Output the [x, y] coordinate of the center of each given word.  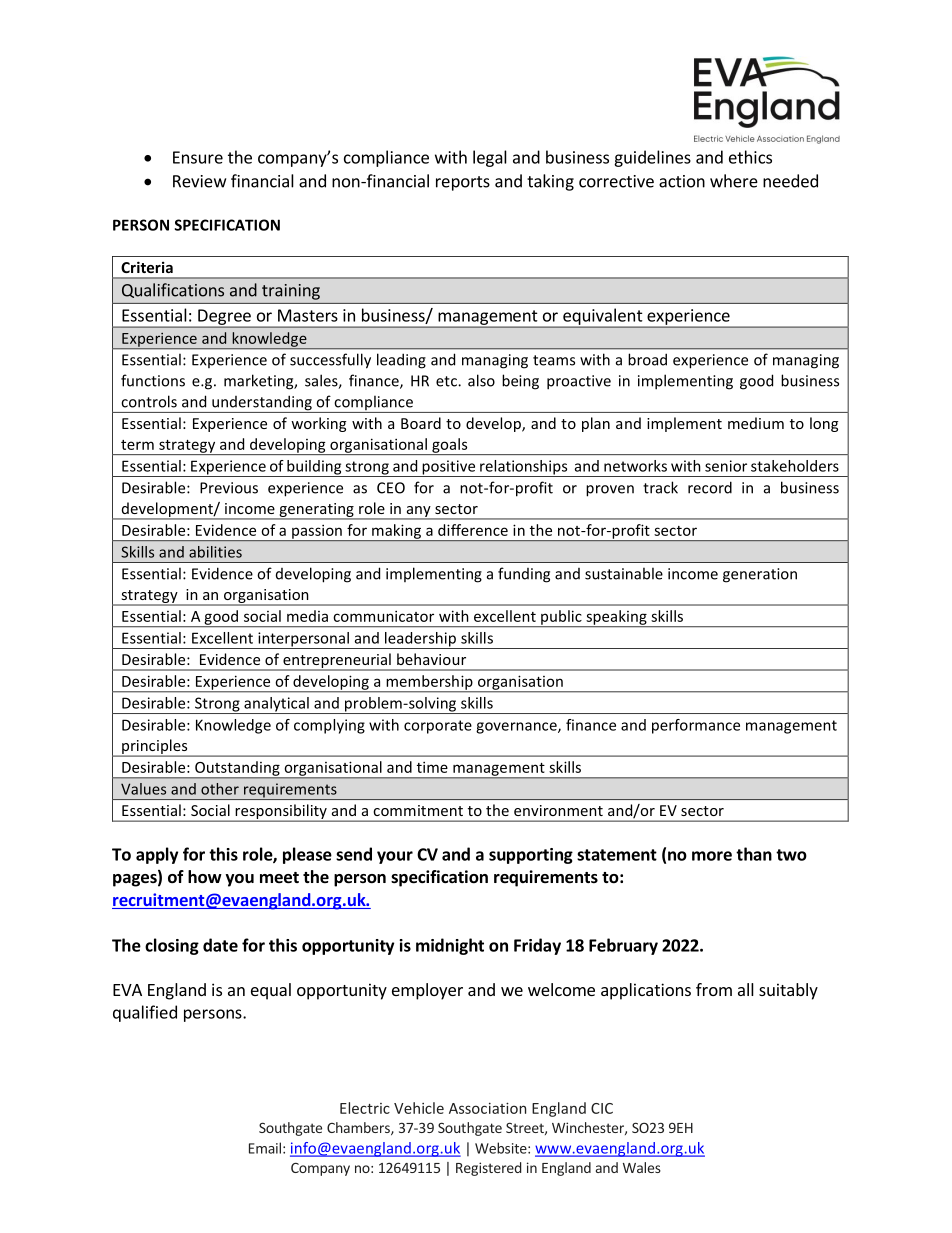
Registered [489, 1169]
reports [463, 183]
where [734, 181]
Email [265, 1148]
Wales [642, 1167]
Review [199, 181]
